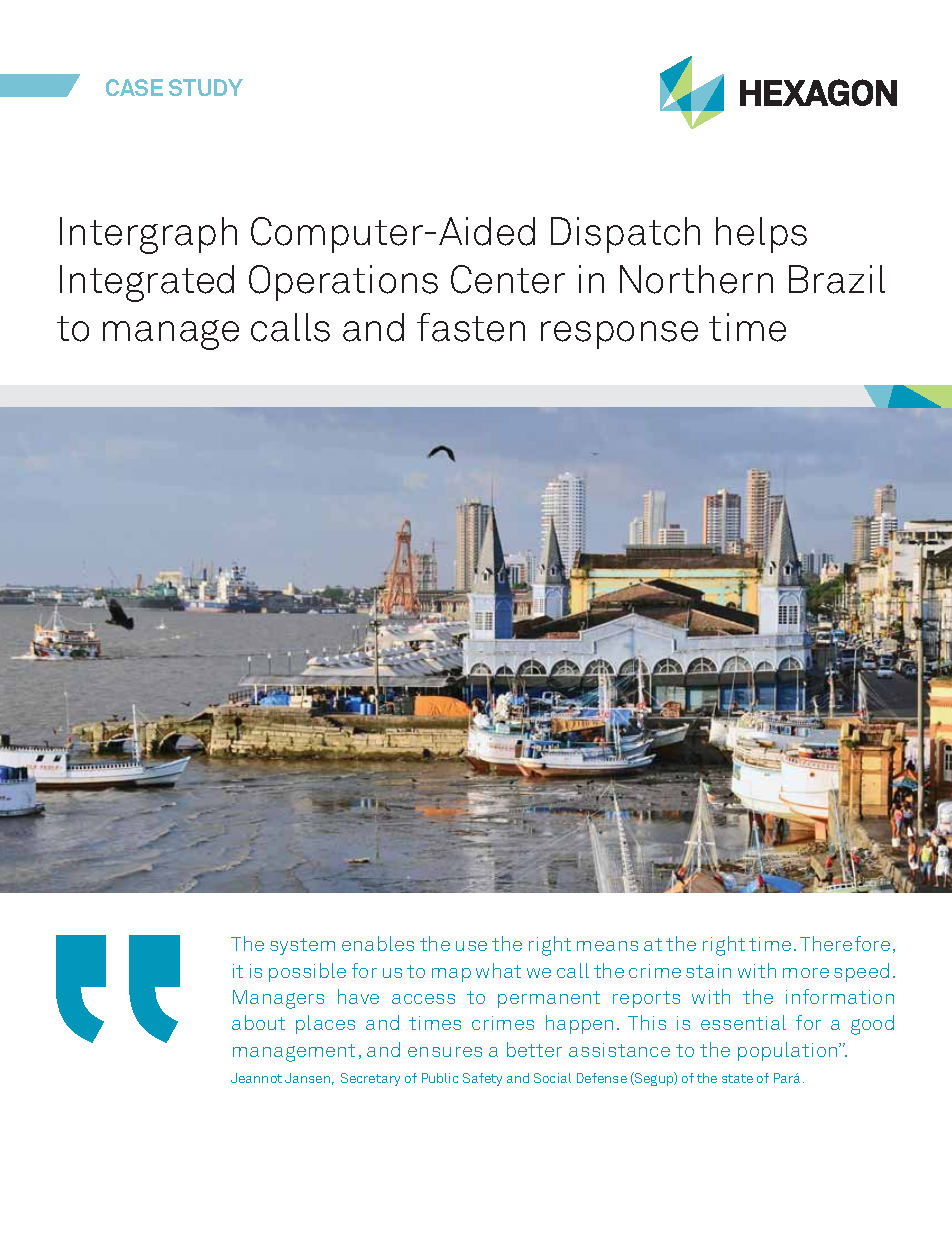 The width and height of the image is (952, 1233). What do you see at coordinates (206, 87) in the image?
I see `STUDY` at bounding box center [206, 87].
